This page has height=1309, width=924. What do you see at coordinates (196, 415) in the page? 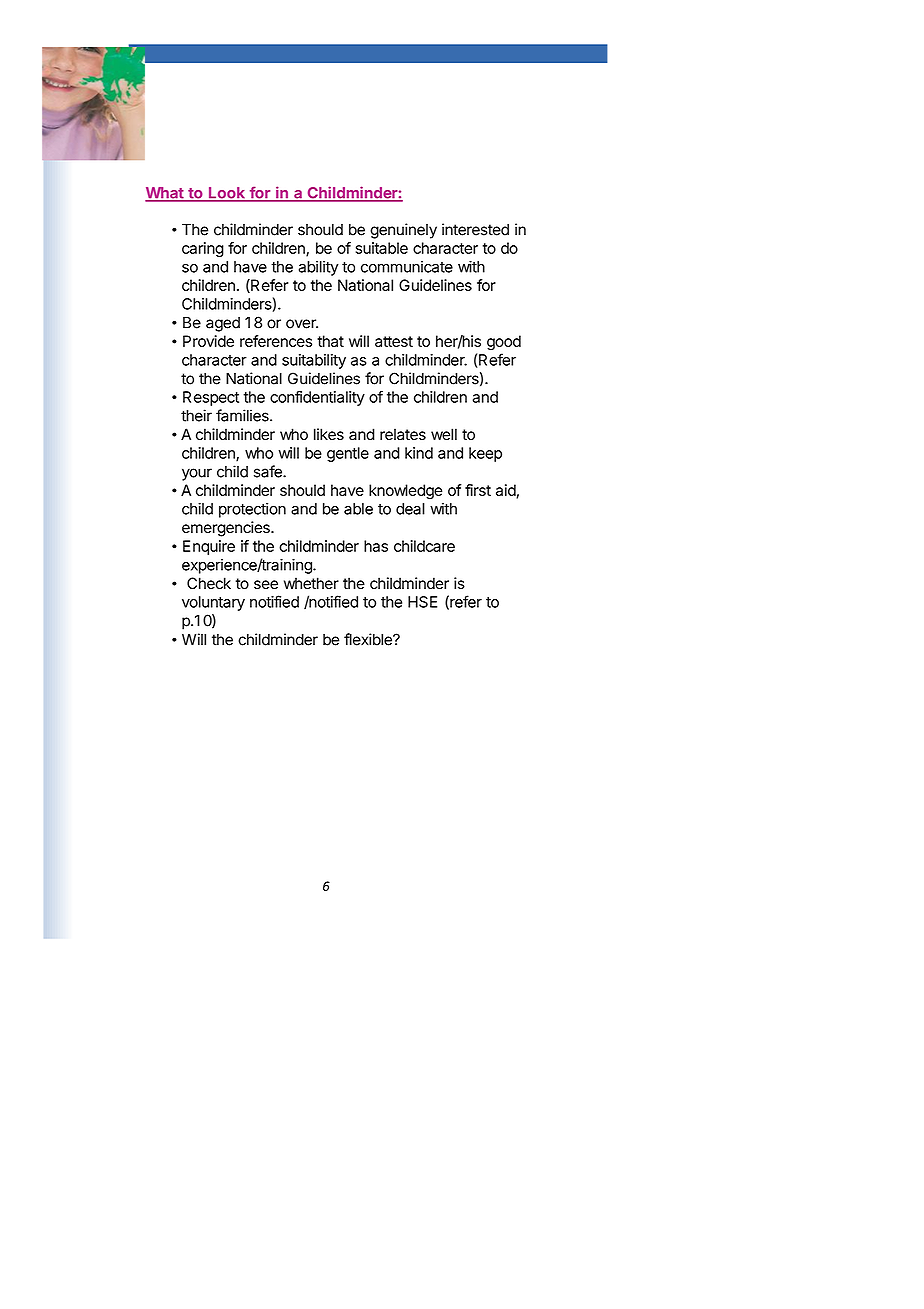
I see `their` at bounding box center [196, 415].
